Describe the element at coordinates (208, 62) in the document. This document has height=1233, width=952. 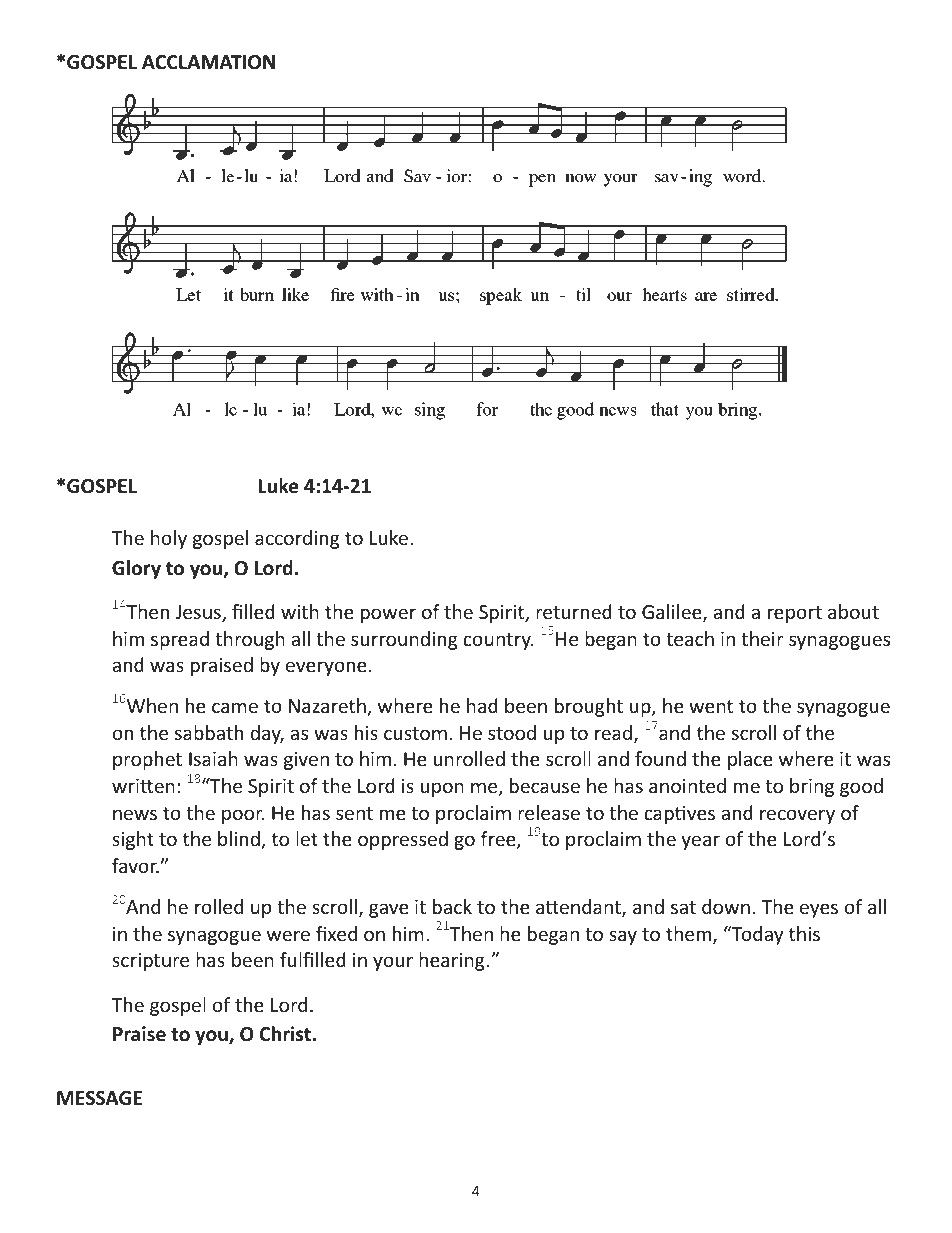
I see `ACCLAMATION` at that location.
